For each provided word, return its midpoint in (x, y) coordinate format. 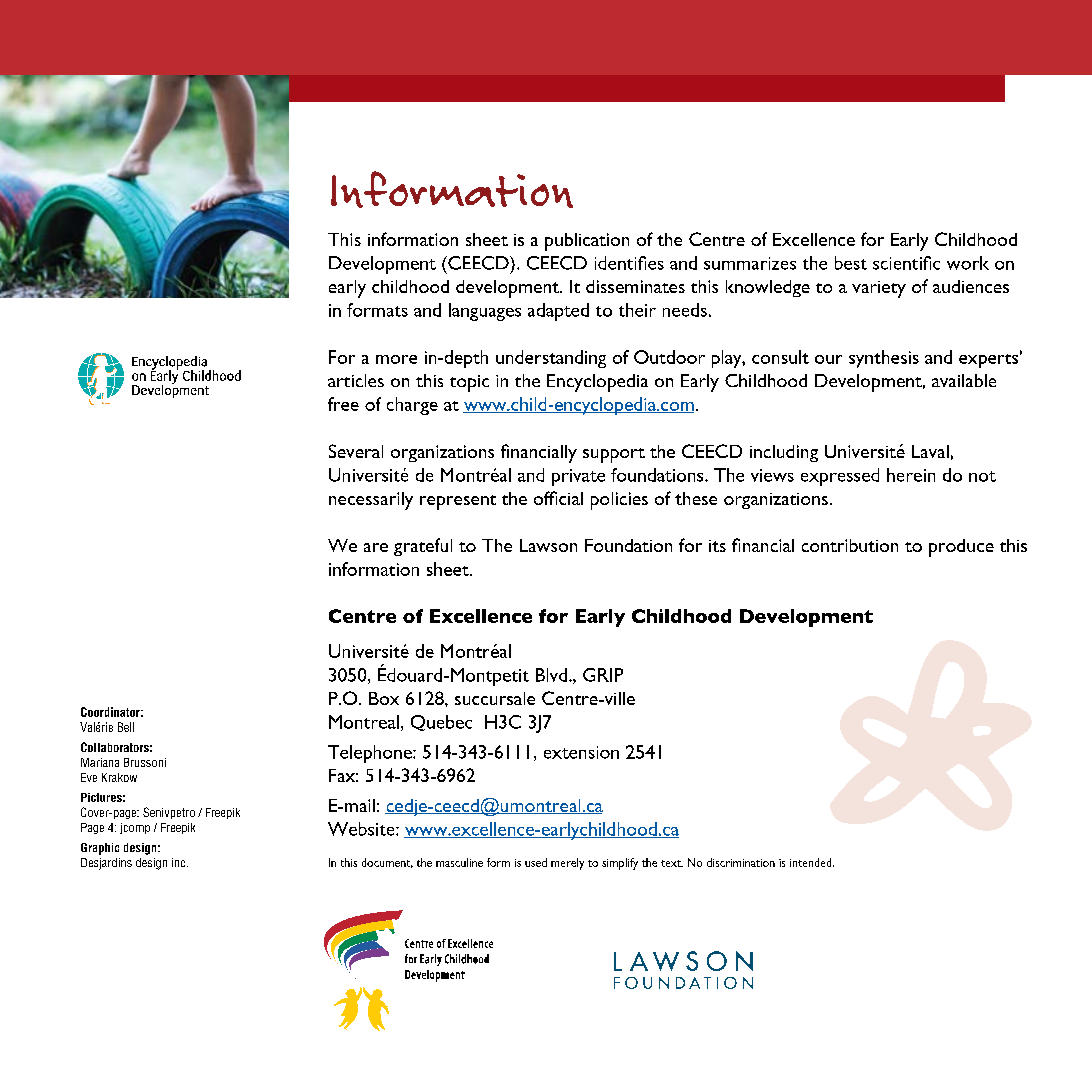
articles (356, 380)
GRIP (603, 675)
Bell (126, 727)
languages (485, 312)
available (964, 380)
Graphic (100, 849)
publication (587, 242)
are (376, 547)
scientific (906, 263)
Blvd (553, 675)
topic (469, 383)
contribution (850, 545)
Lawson (548, 545)
